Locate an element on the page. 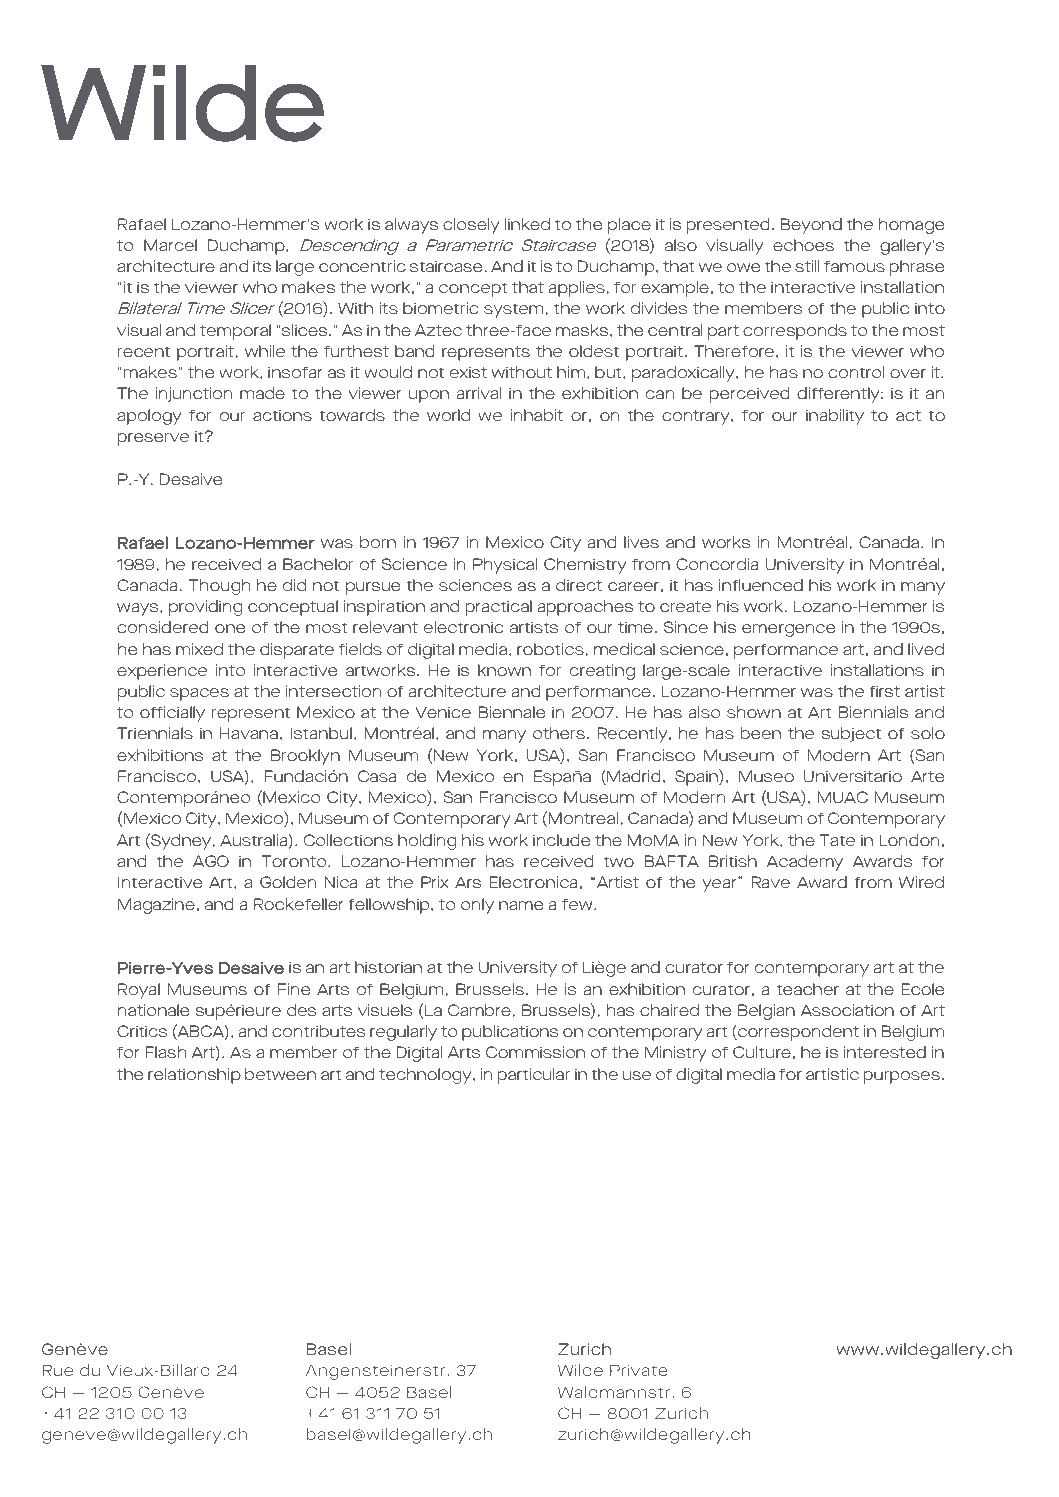  Rue is located at coordinates (58, 1370).
